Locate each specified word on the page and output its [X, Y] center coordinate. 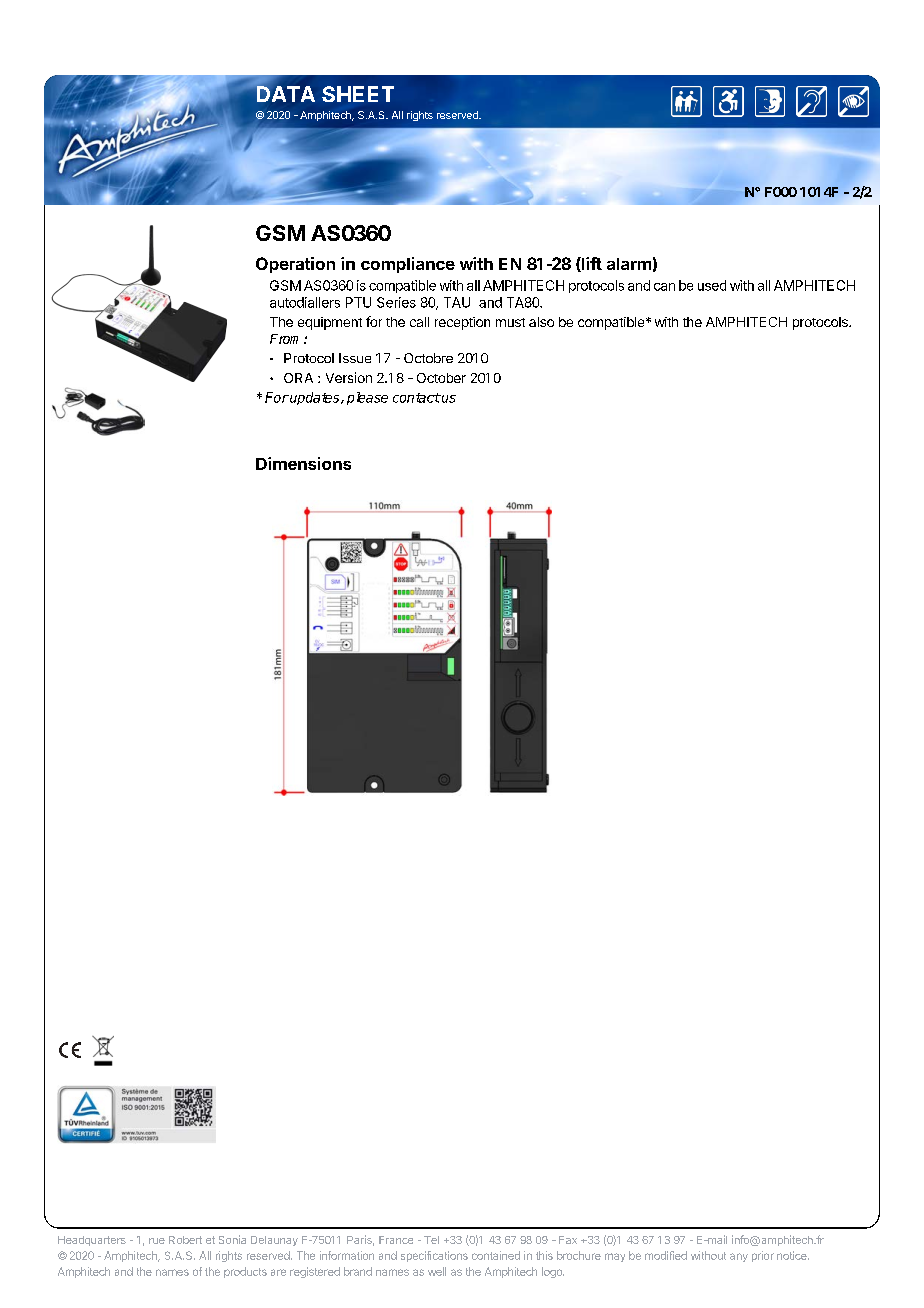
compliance [408, 265]
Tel [431, 1240]
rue [157, 1241]
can [664, 287]
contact [417, 398]
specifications [434, 1256]
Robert [185, 1240]
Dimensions [303, 463]
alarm [629, 264]
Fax [568, 1240]
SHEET [358, 94]
